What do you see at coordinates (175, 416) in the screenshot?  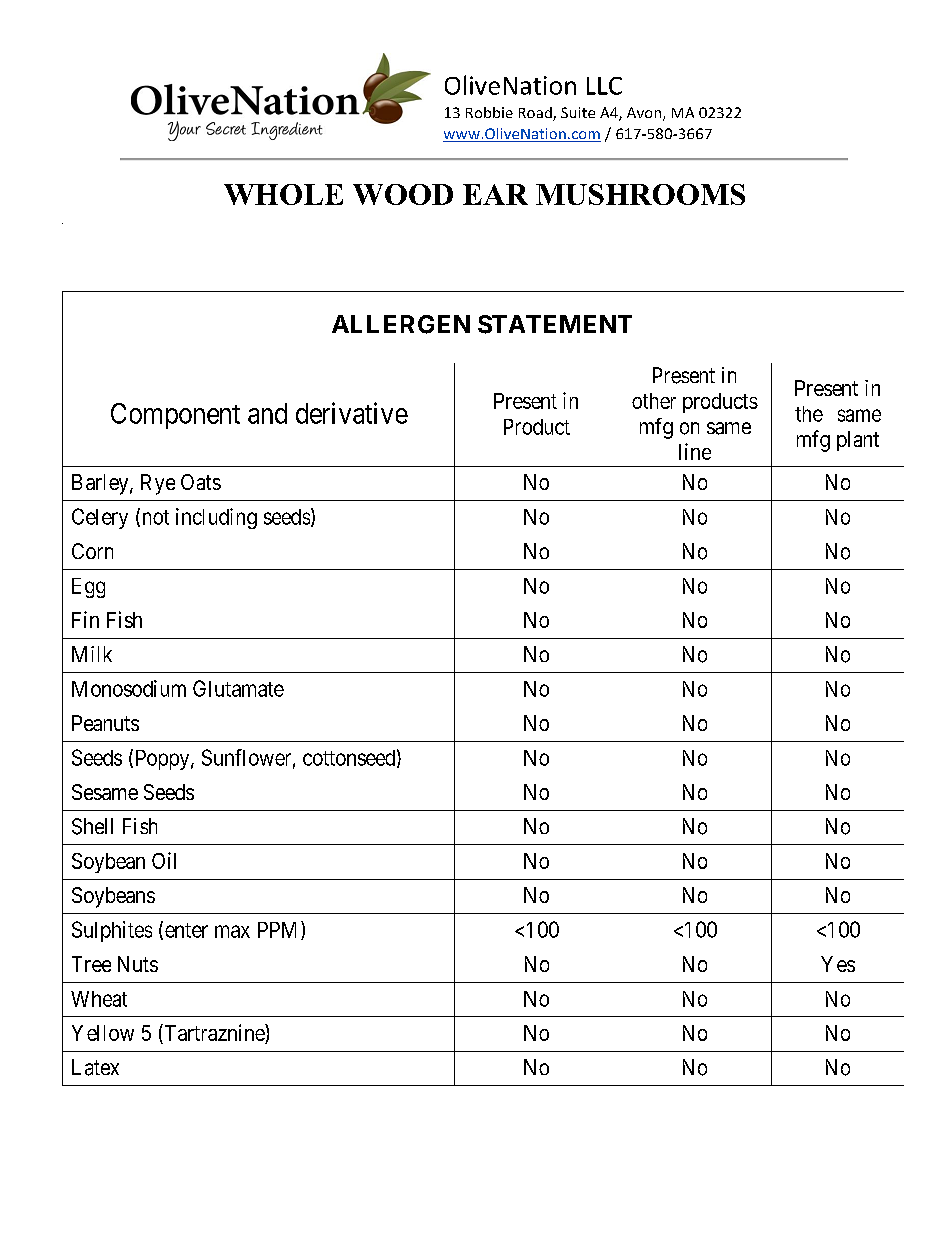 I see `Component` at bounding box center [175, 416].
